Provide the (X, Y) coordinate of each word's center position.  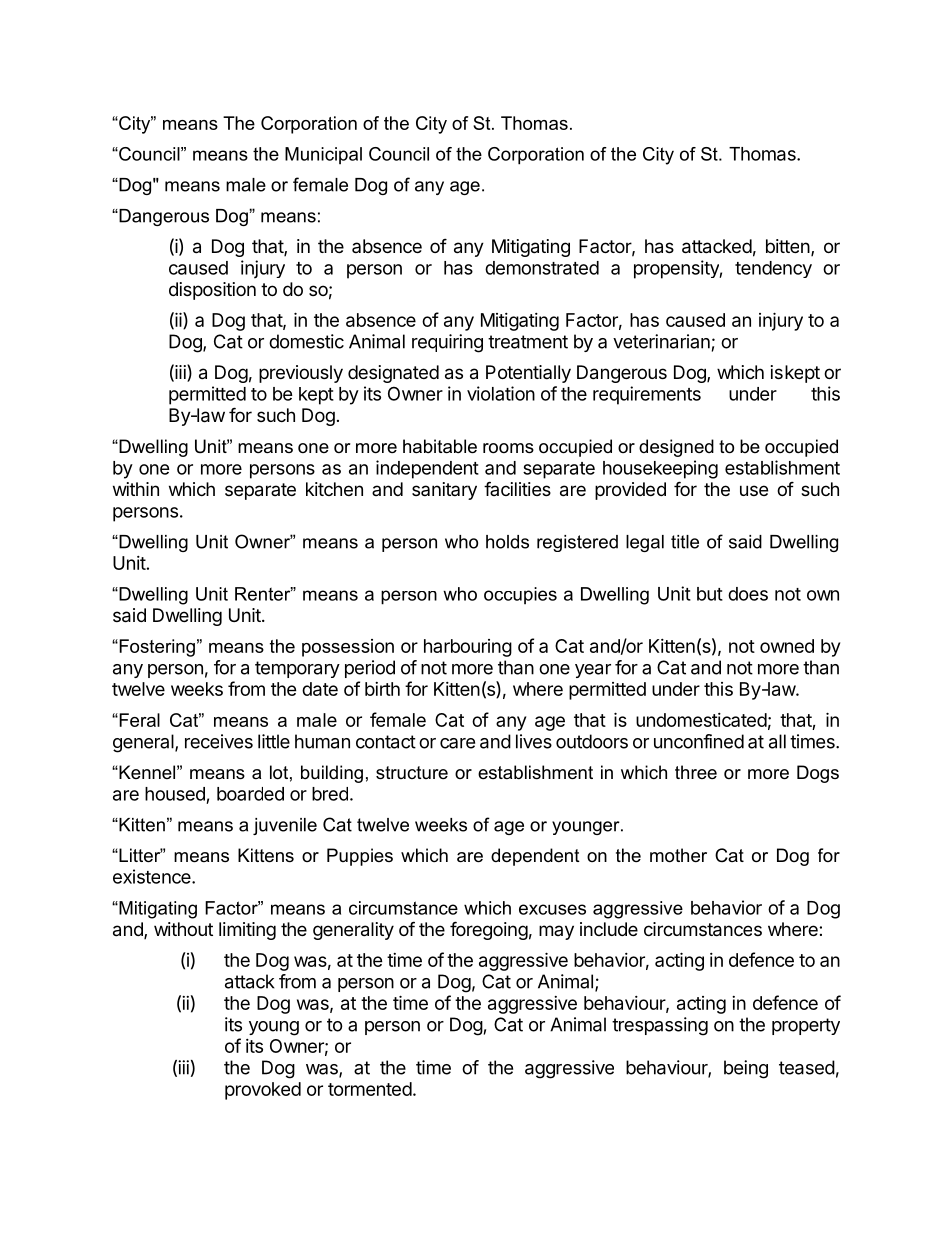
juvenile (285, 826)
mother (678, 855)
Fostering (156, 648)
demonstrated (542, 268)
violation (501, 393)
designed (676, 448)
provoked (263, 1091)
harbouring (468, 648)
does (748, 594)
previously (301, 374)
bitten (788, 246)
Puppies (360, 857)
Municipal (323, 156)
